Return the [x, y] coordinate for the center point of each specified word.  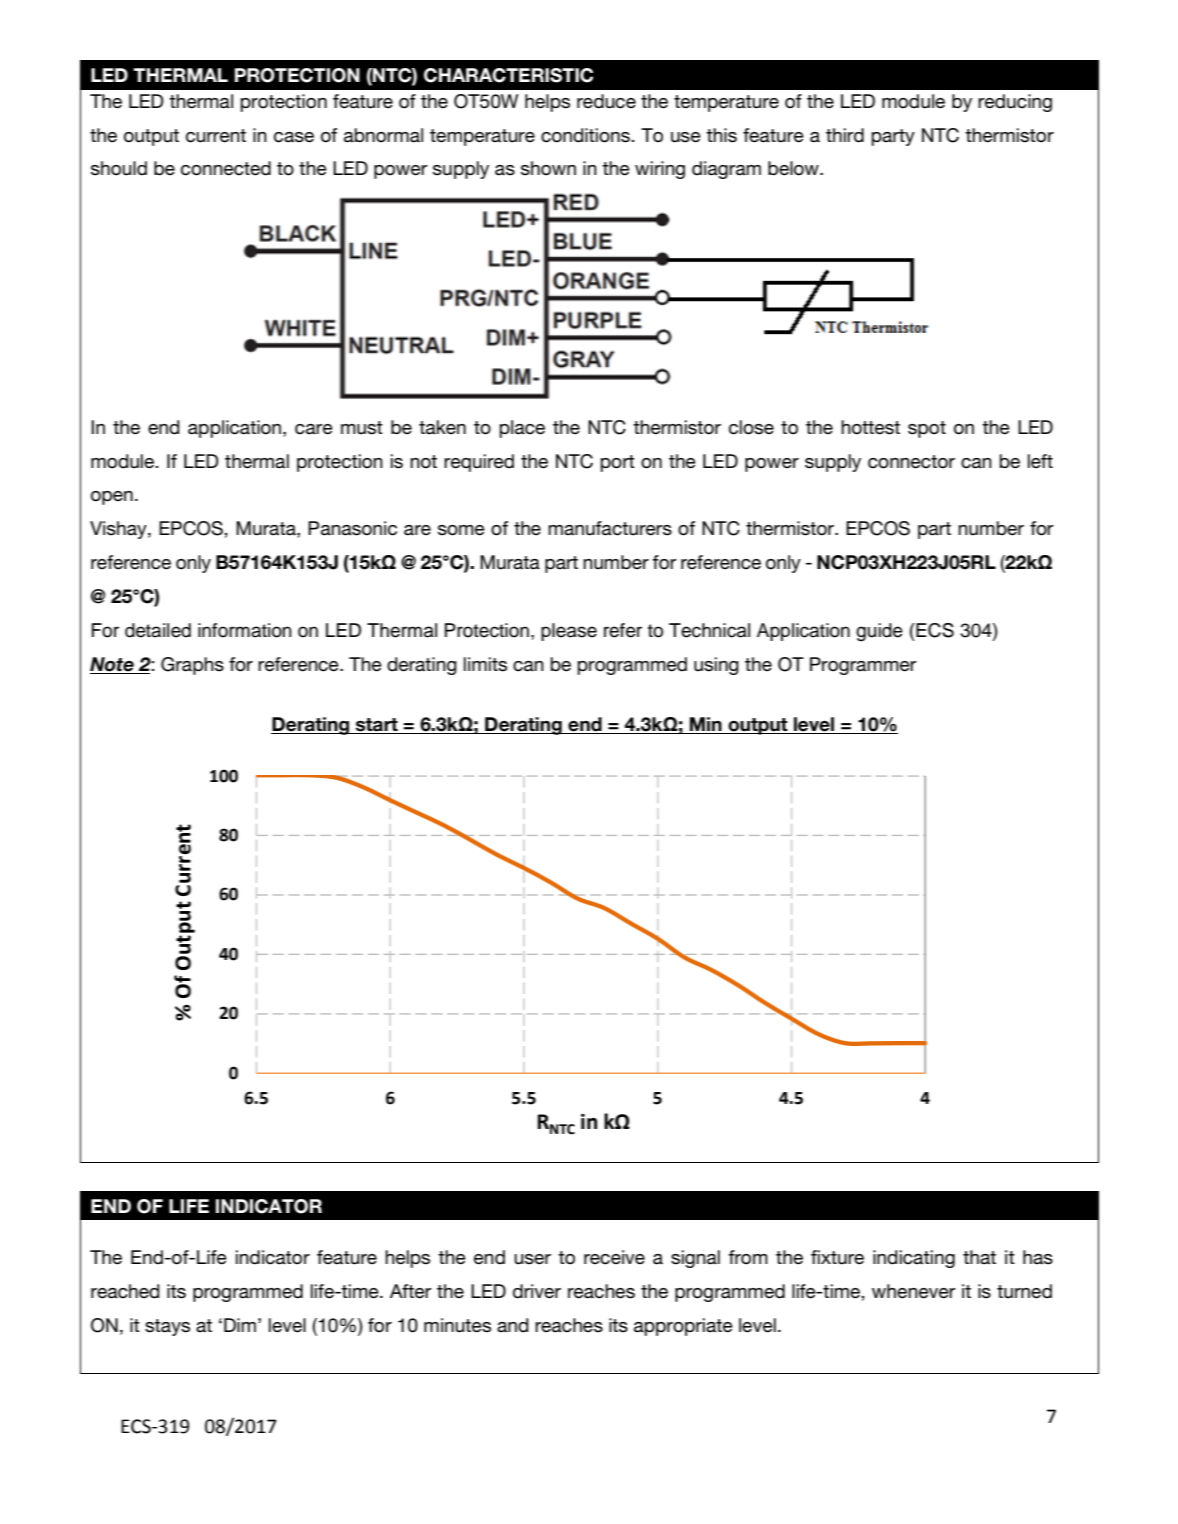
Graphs [192, 666]
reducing [1015, 103]
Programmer [863, 666]
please [569, 632]
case [294, 137]
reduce [606, 101]
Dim [240, 1325]
